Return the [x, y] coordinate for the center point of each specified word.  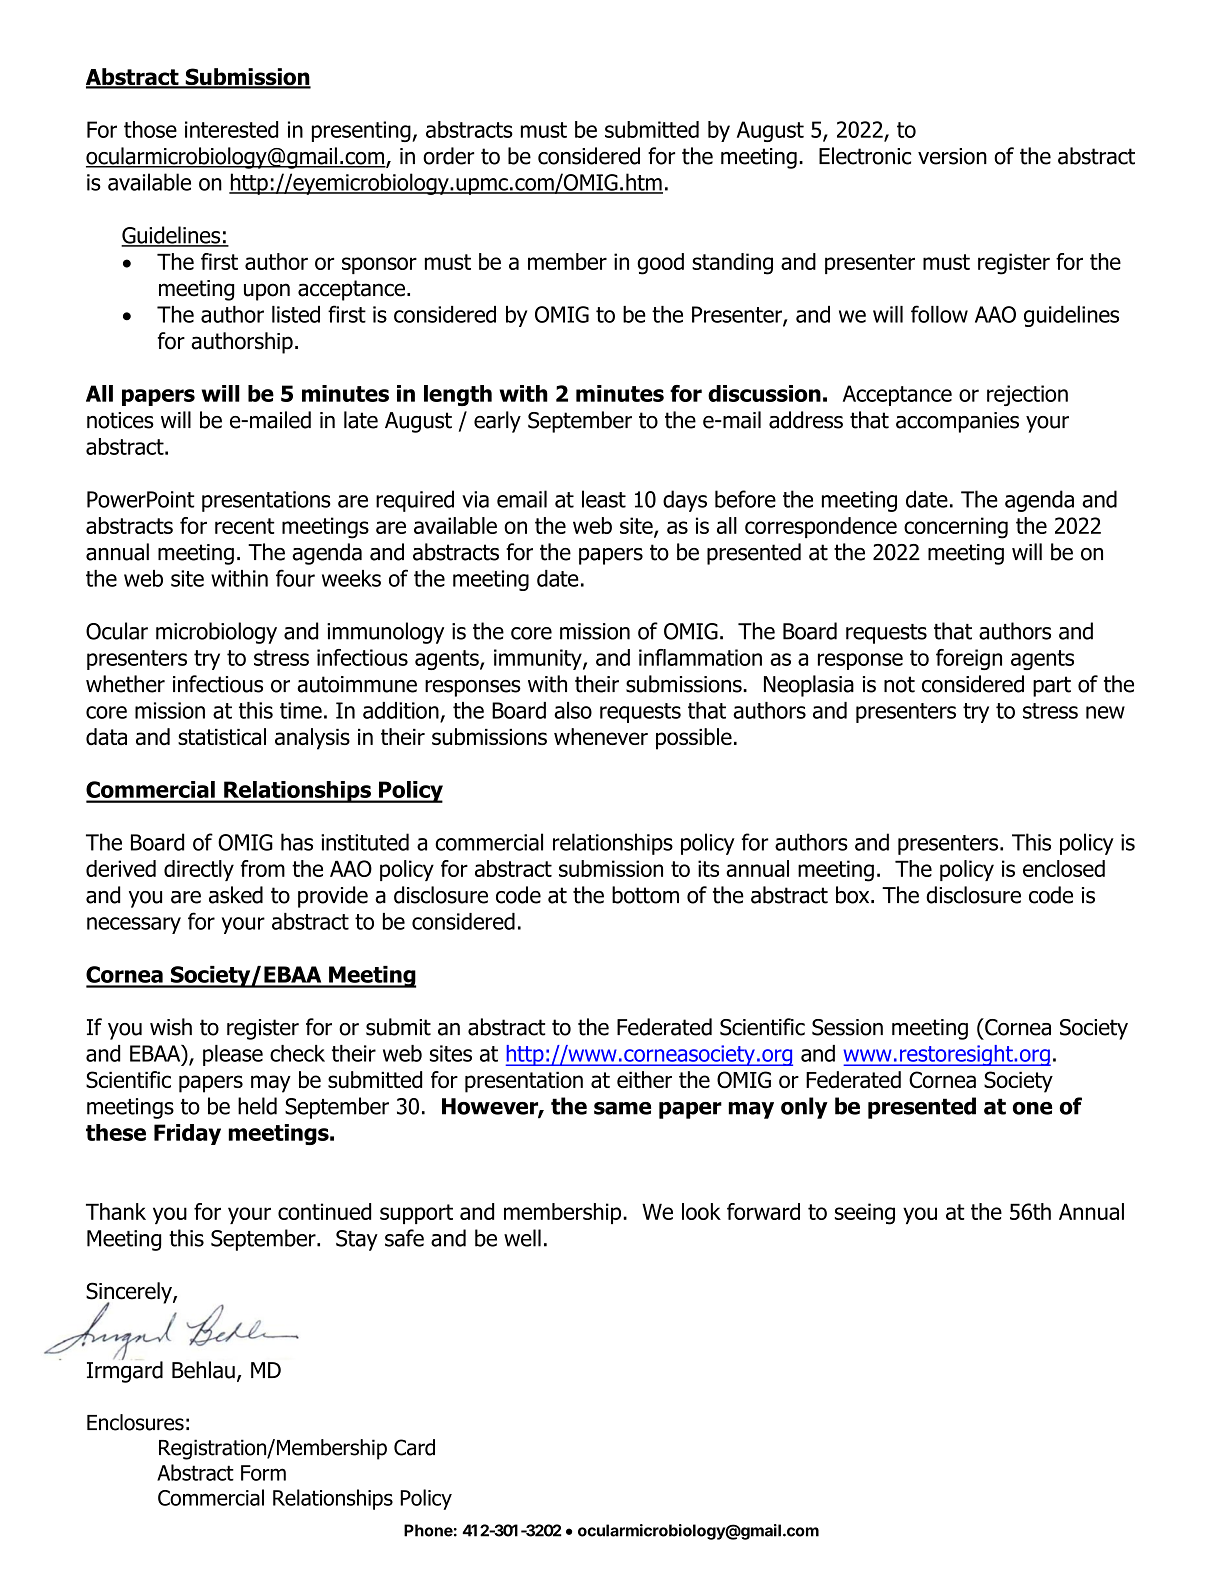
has [297, 842]
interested [231, 129]
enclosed [1064, 868]
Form [263, 1473]
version [952, 156]
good [660, 264]
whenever [601, 736]
